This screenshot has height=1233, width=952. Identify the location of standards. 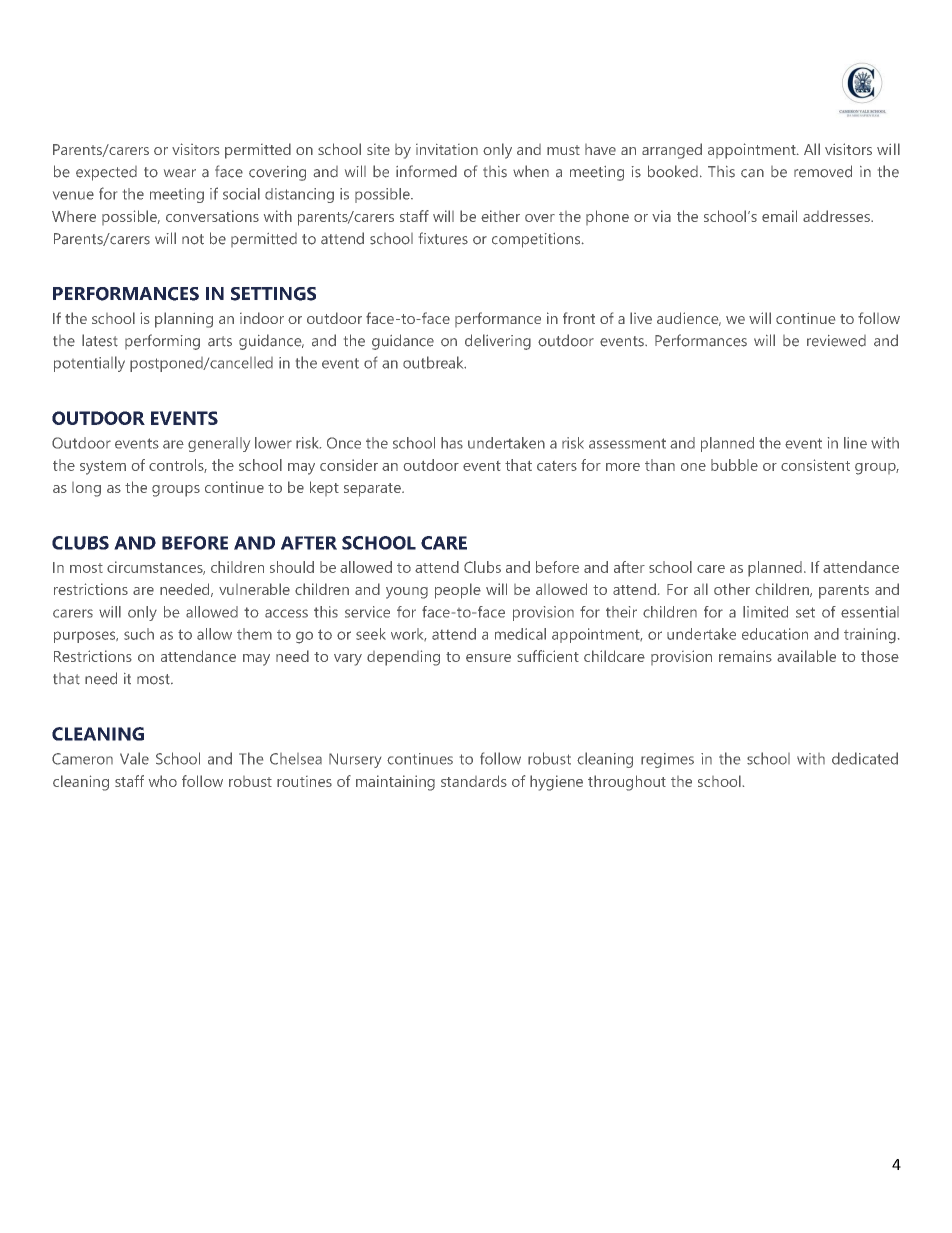
(474, 781).
